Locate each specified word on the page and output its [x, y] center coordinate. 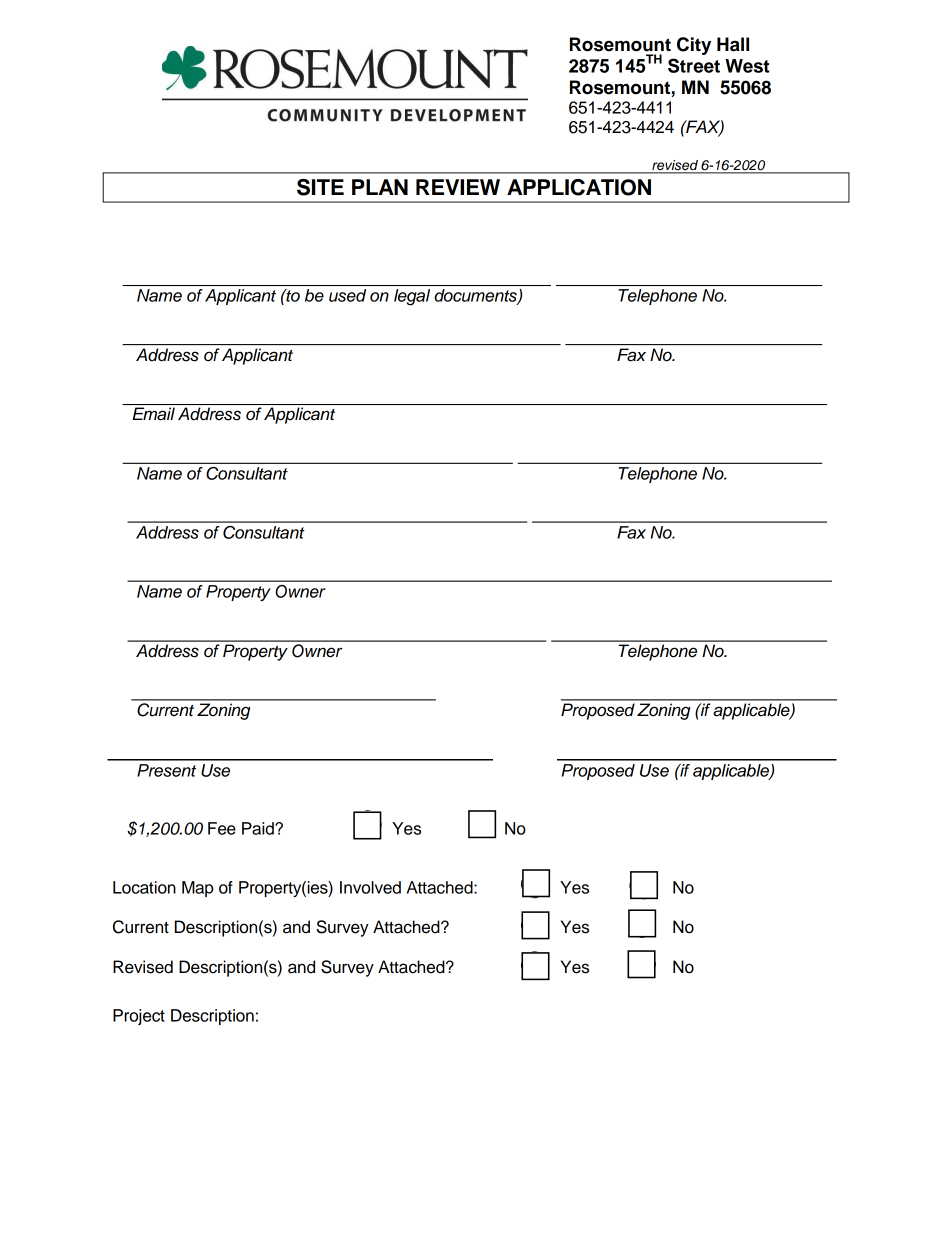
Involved [370, 887]
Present [166, 770]
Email [153, 414]
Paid [259, 828]
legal [412, 297]
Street [694, 65]
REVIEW [458, 187]
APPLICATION [579, 187]
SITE [320, 187]
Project [139, 1017]
